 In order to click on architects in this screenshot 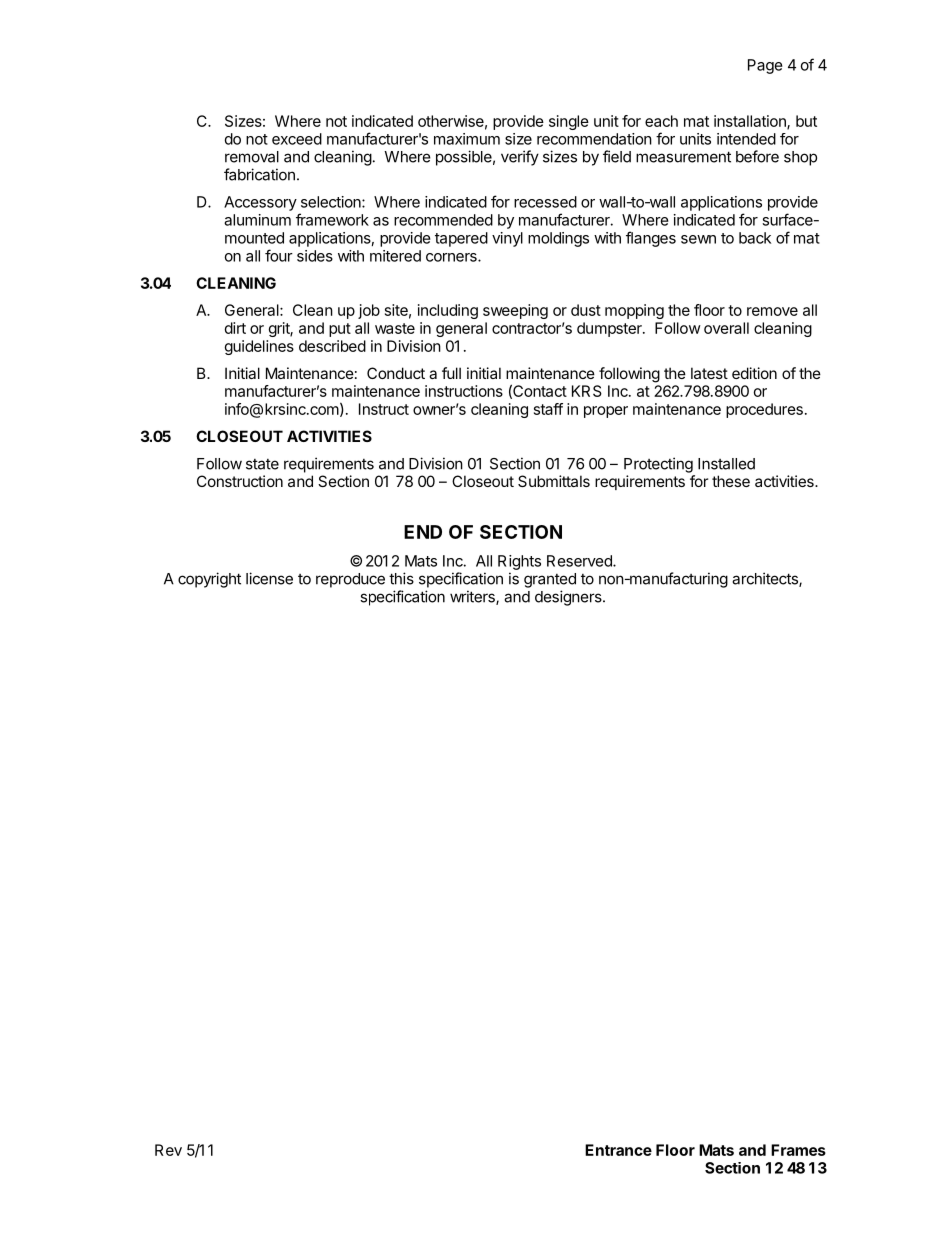, I will do `click(766, 579)`.
